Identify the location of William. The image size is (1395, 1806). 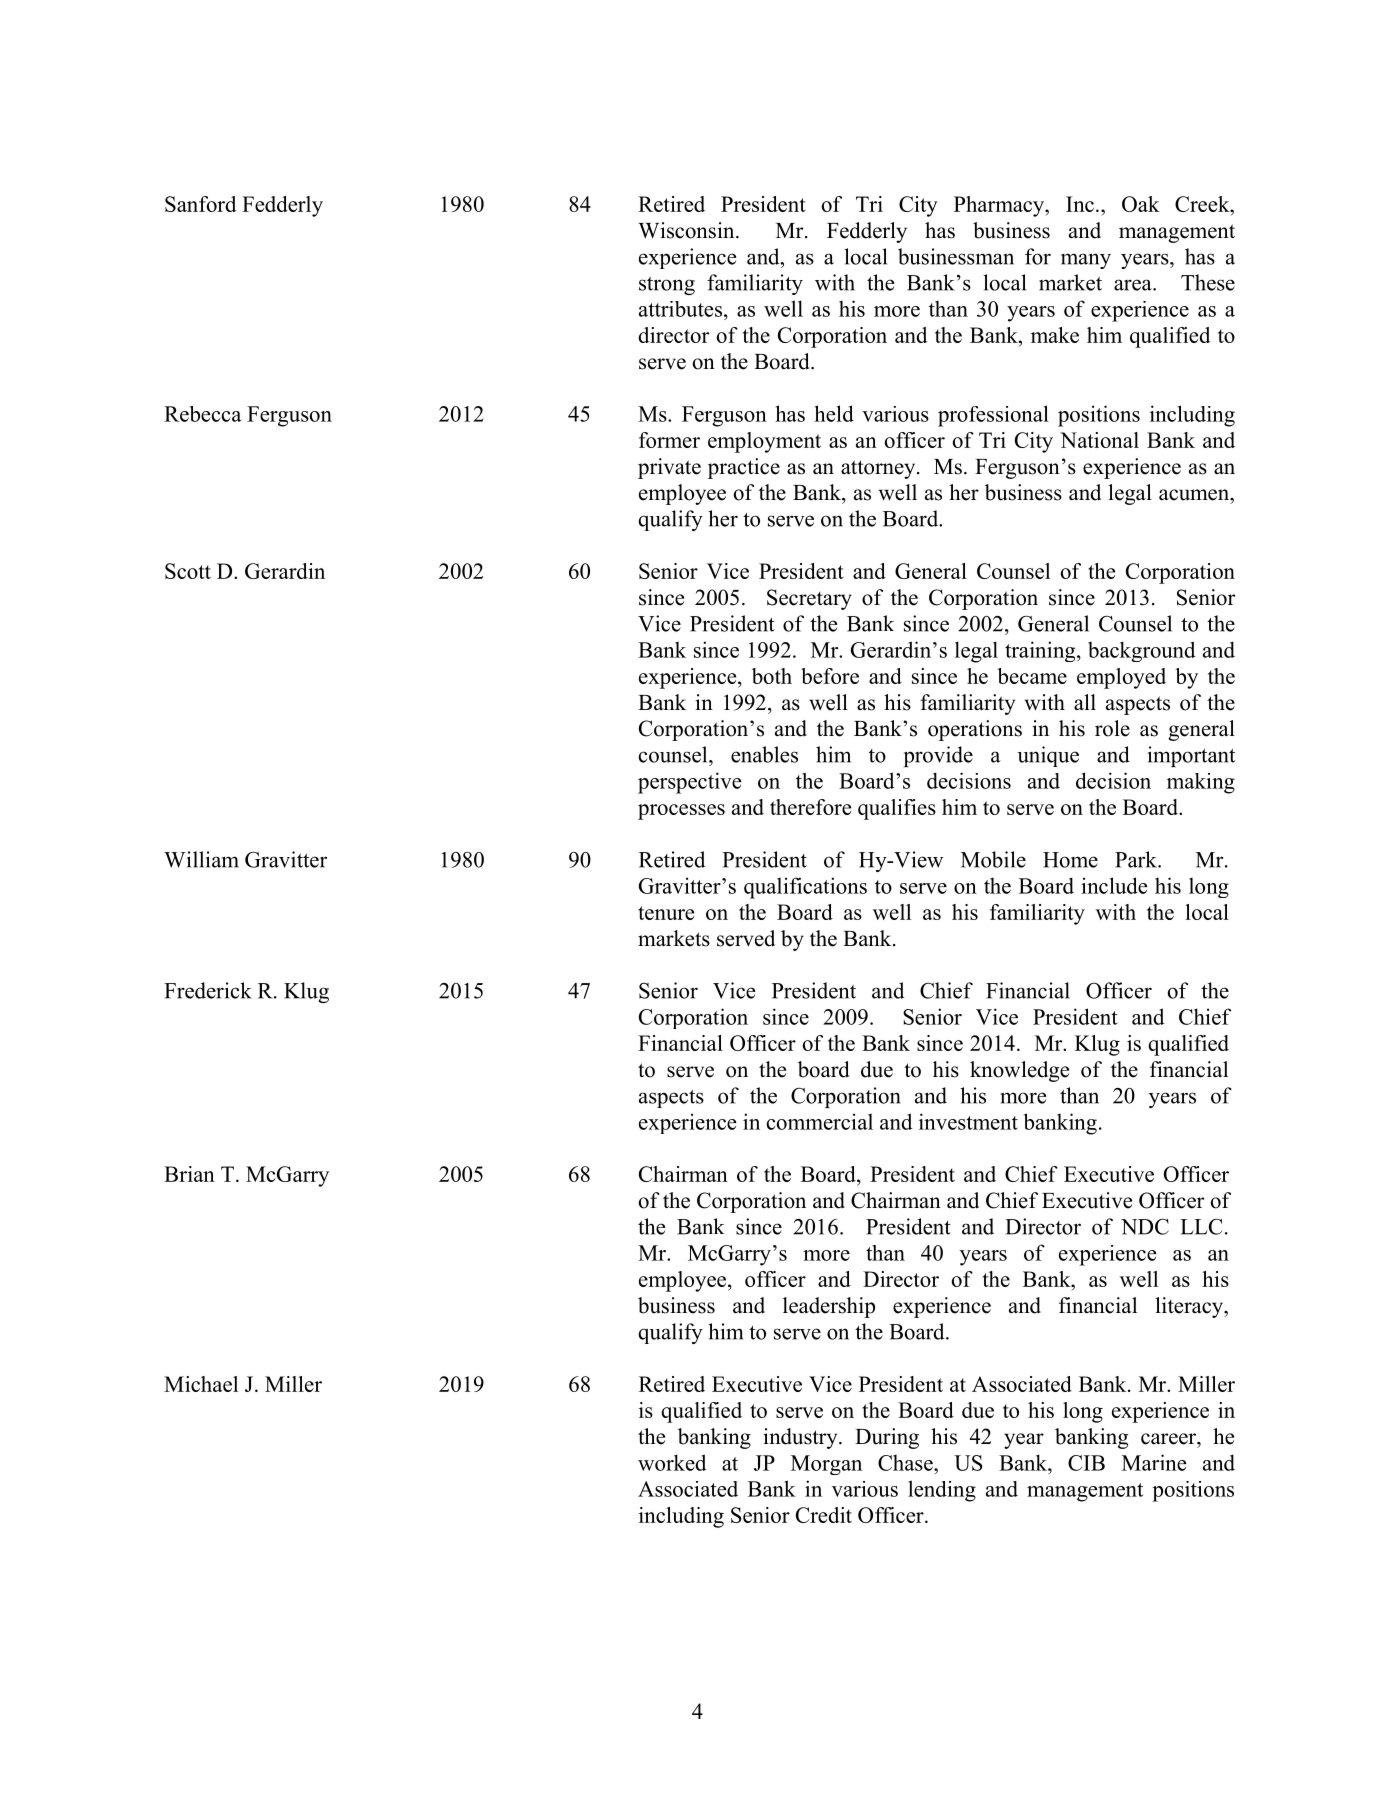
(201, 859).
